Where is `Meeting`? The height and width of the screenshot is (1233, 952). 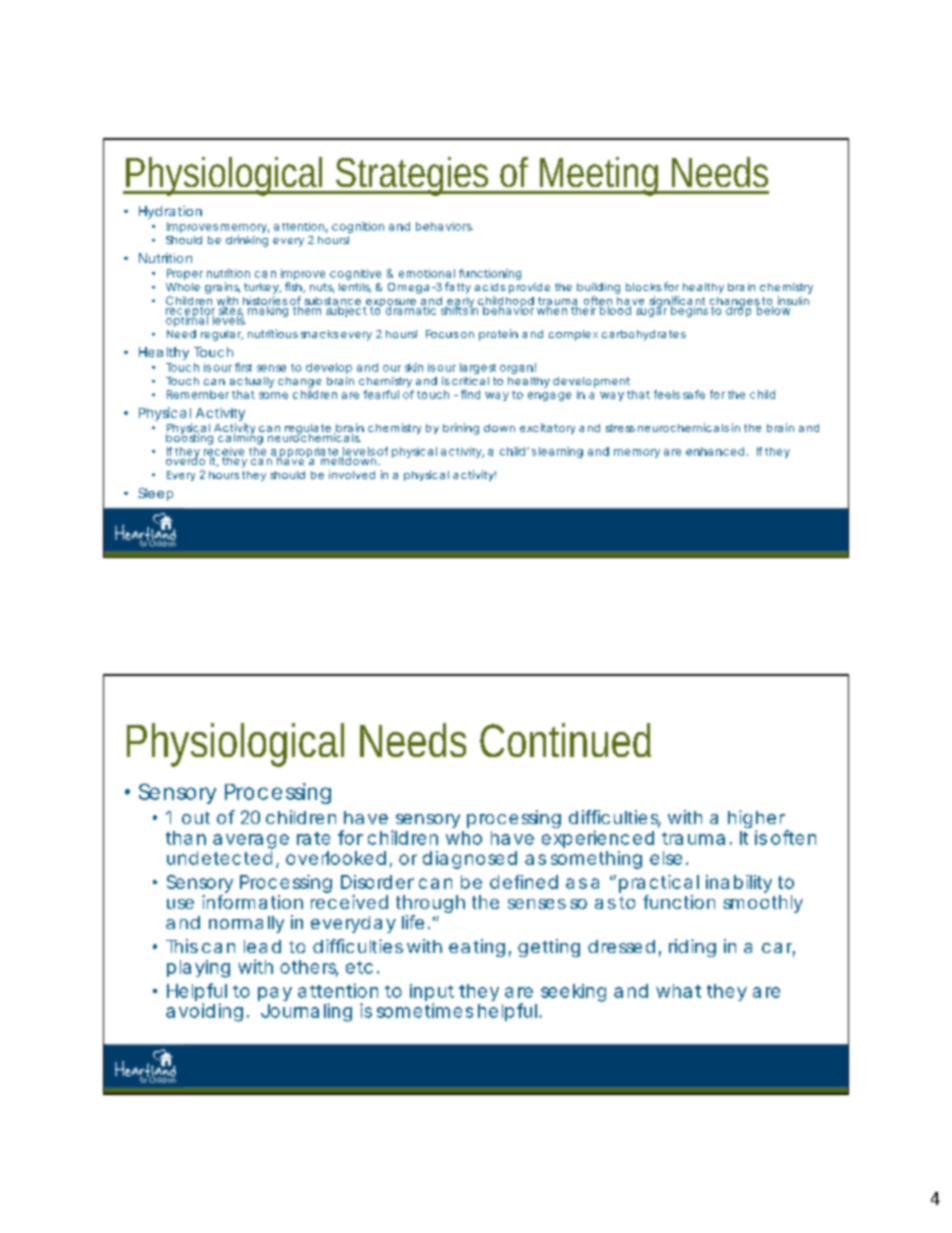 Meeting is located at coordinates (601, 176).
